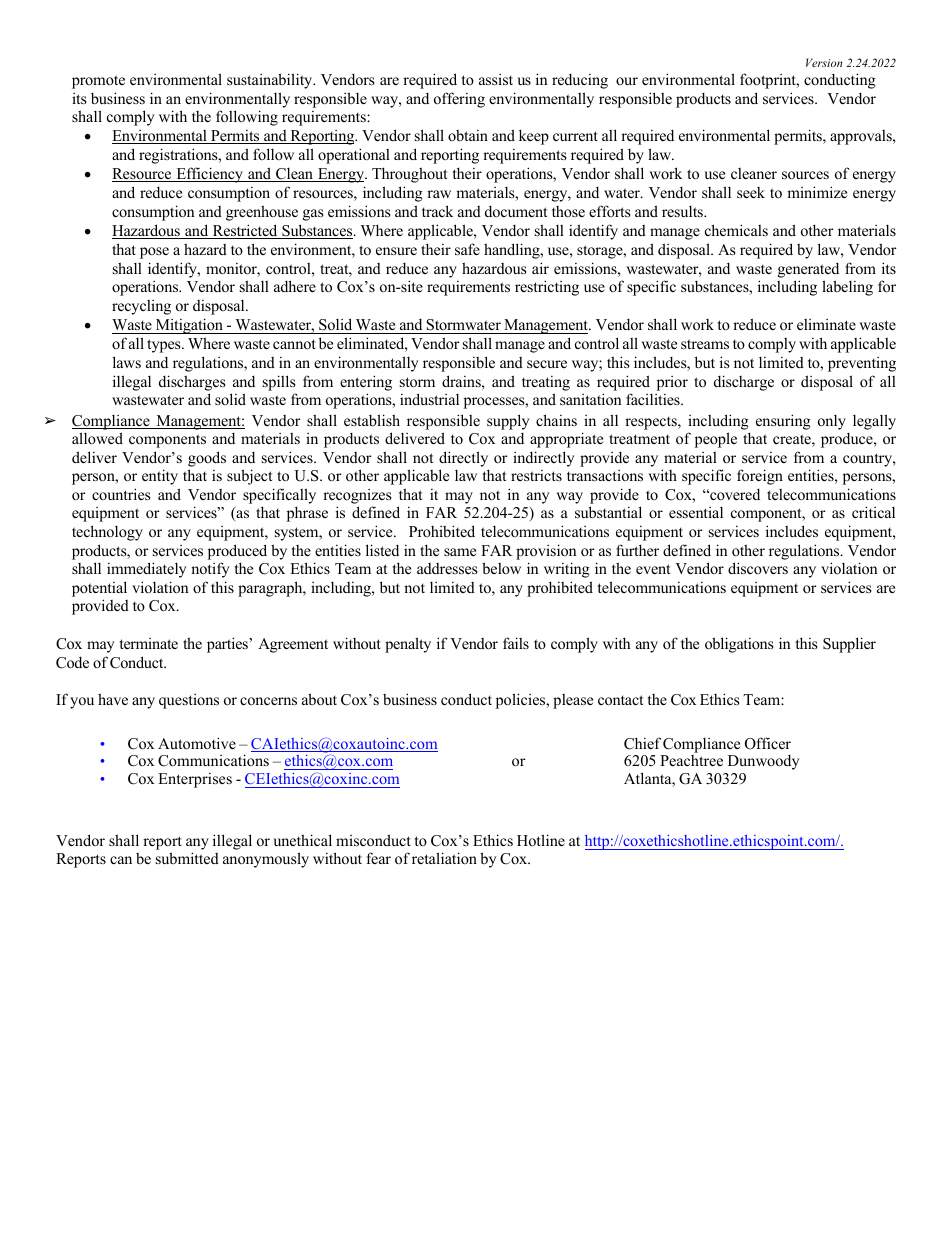  Describe the element at coordinates (760, 477) in the screenshot. I see `foreign` at that location.
